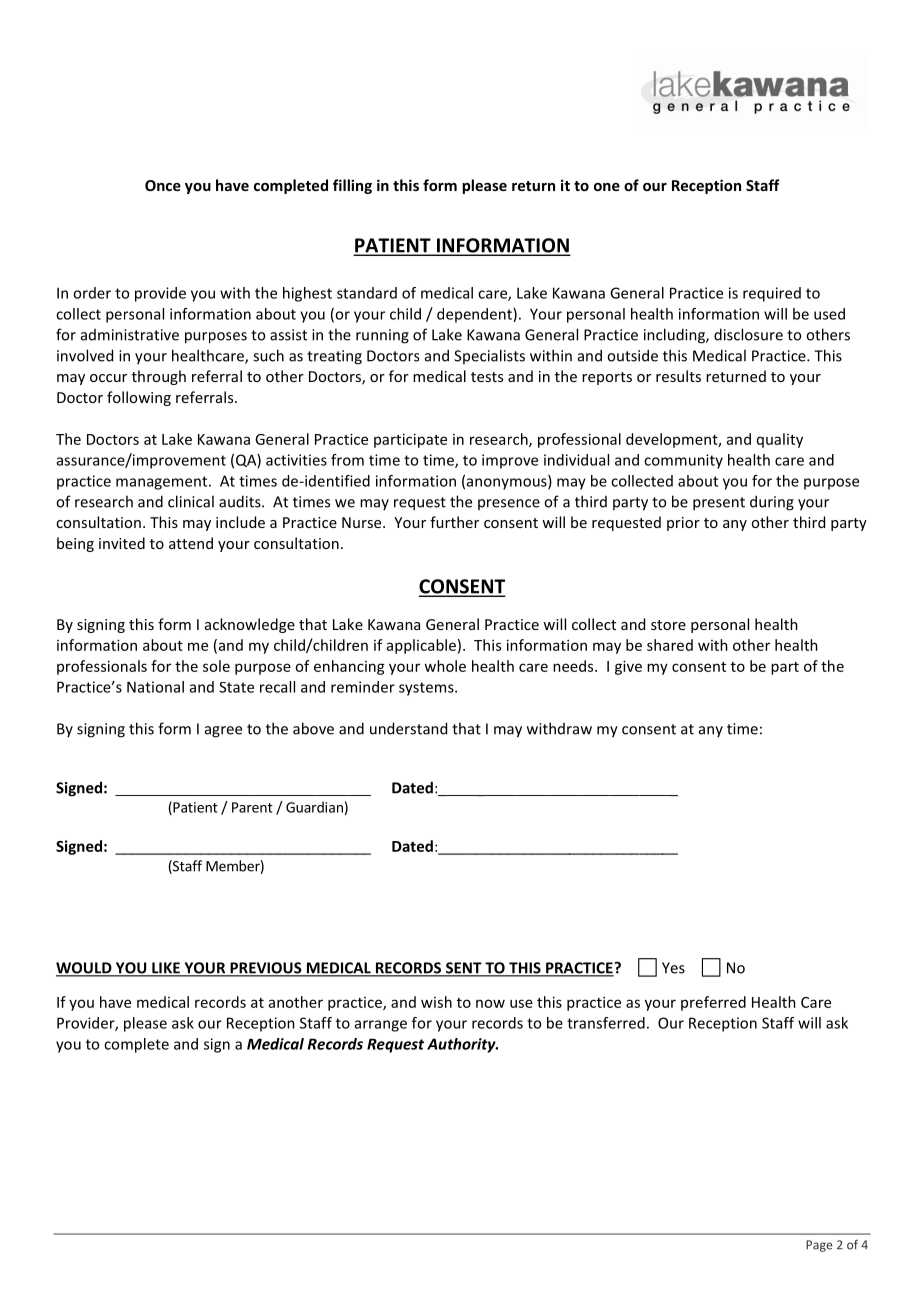 This page has width=924, height=1308. Describe the element at coordinates (780, 440) in the page. I see `quality` at that location.
